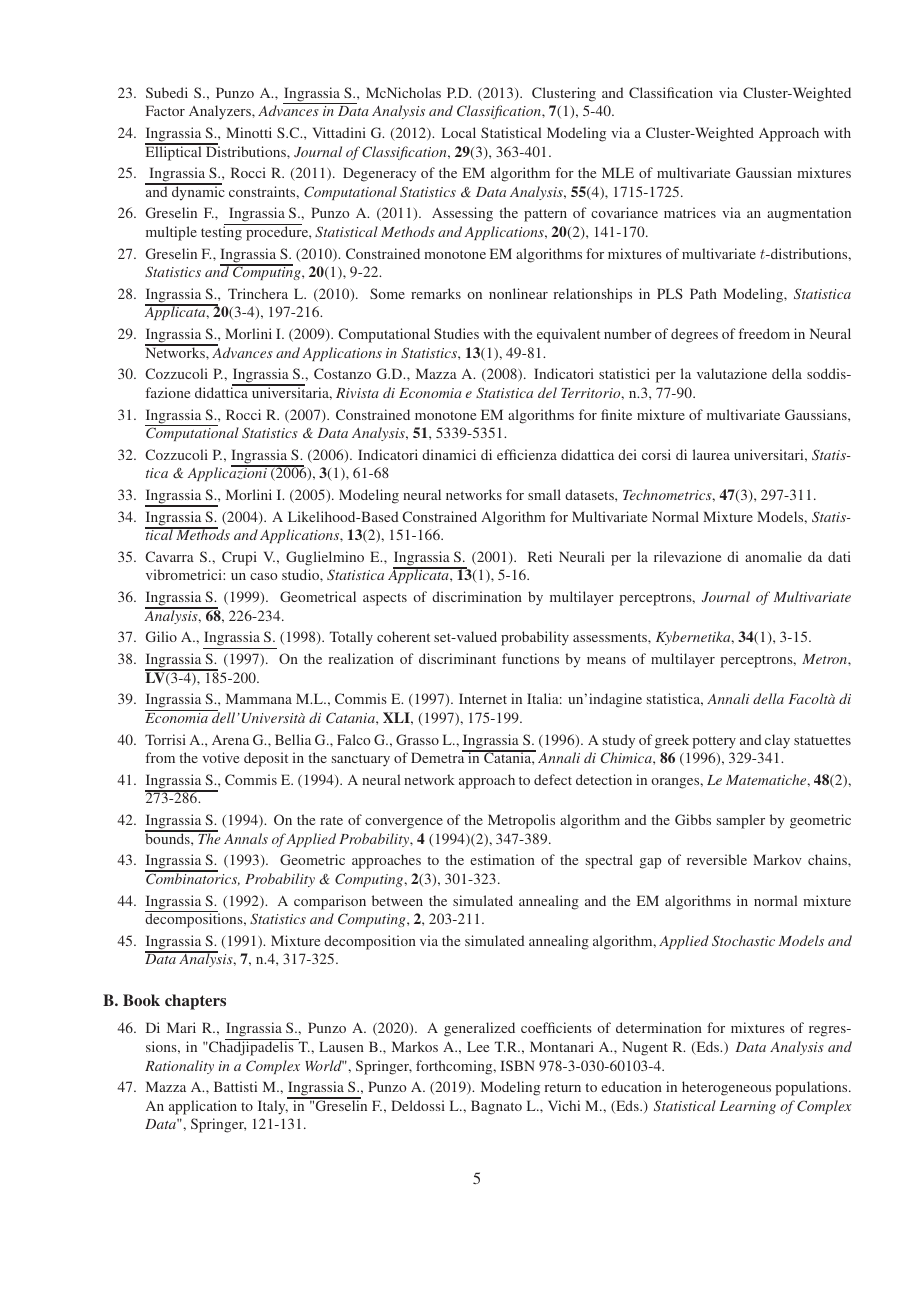  What do you see at coordinates (517, 1065) in the screenshot?
I see `ISBN` at bounding box center [517, 1065].
